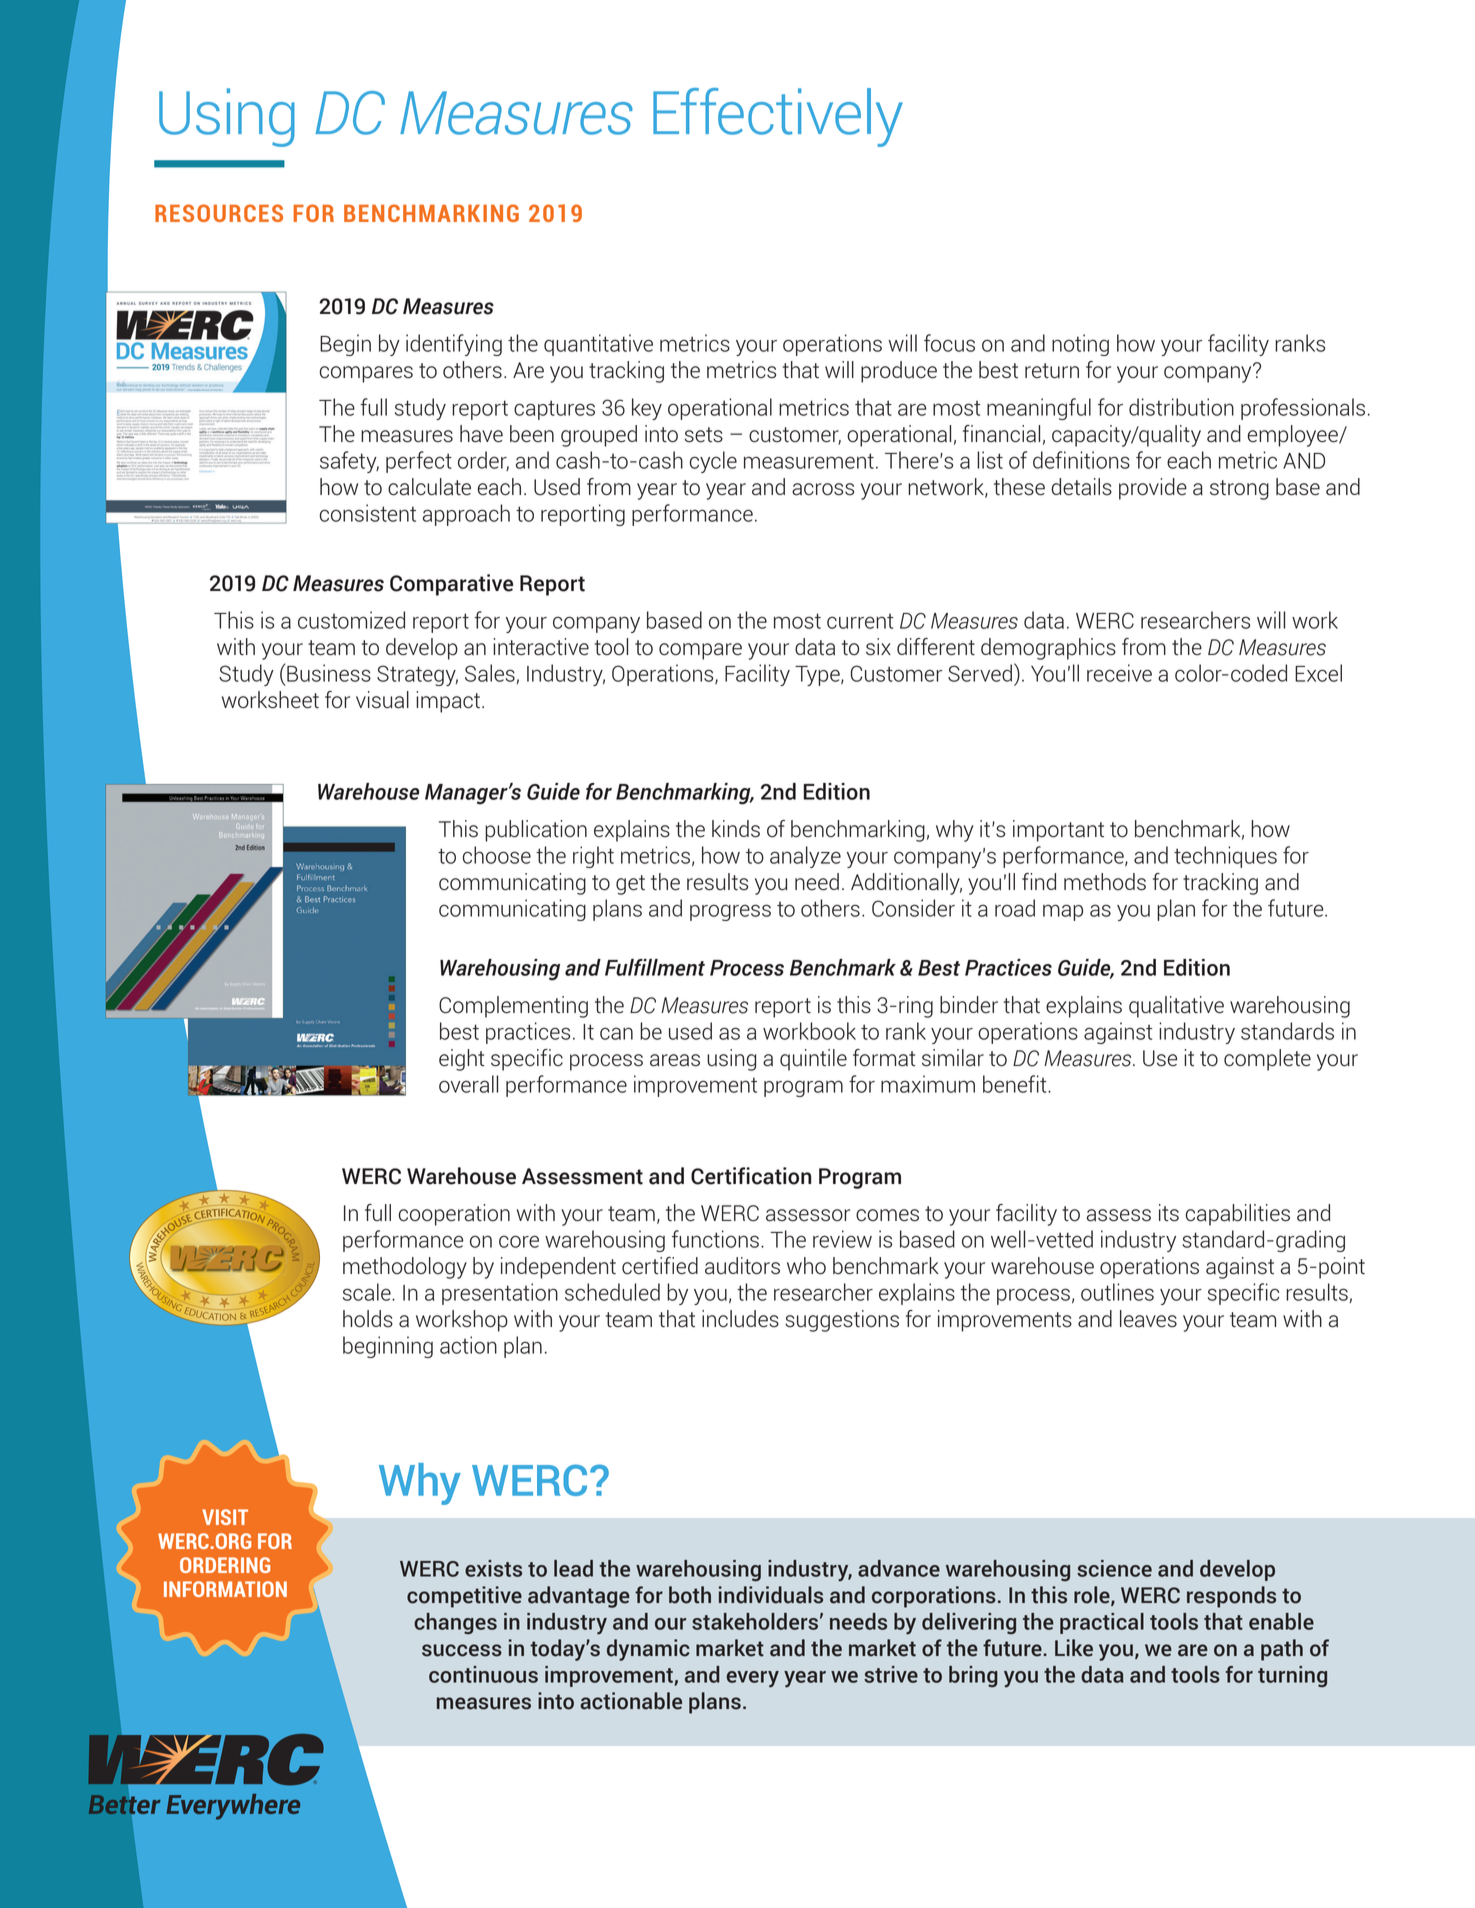 The height and width of the page is (1908, 1475). I want to click on changes, so click(455, 1624).
